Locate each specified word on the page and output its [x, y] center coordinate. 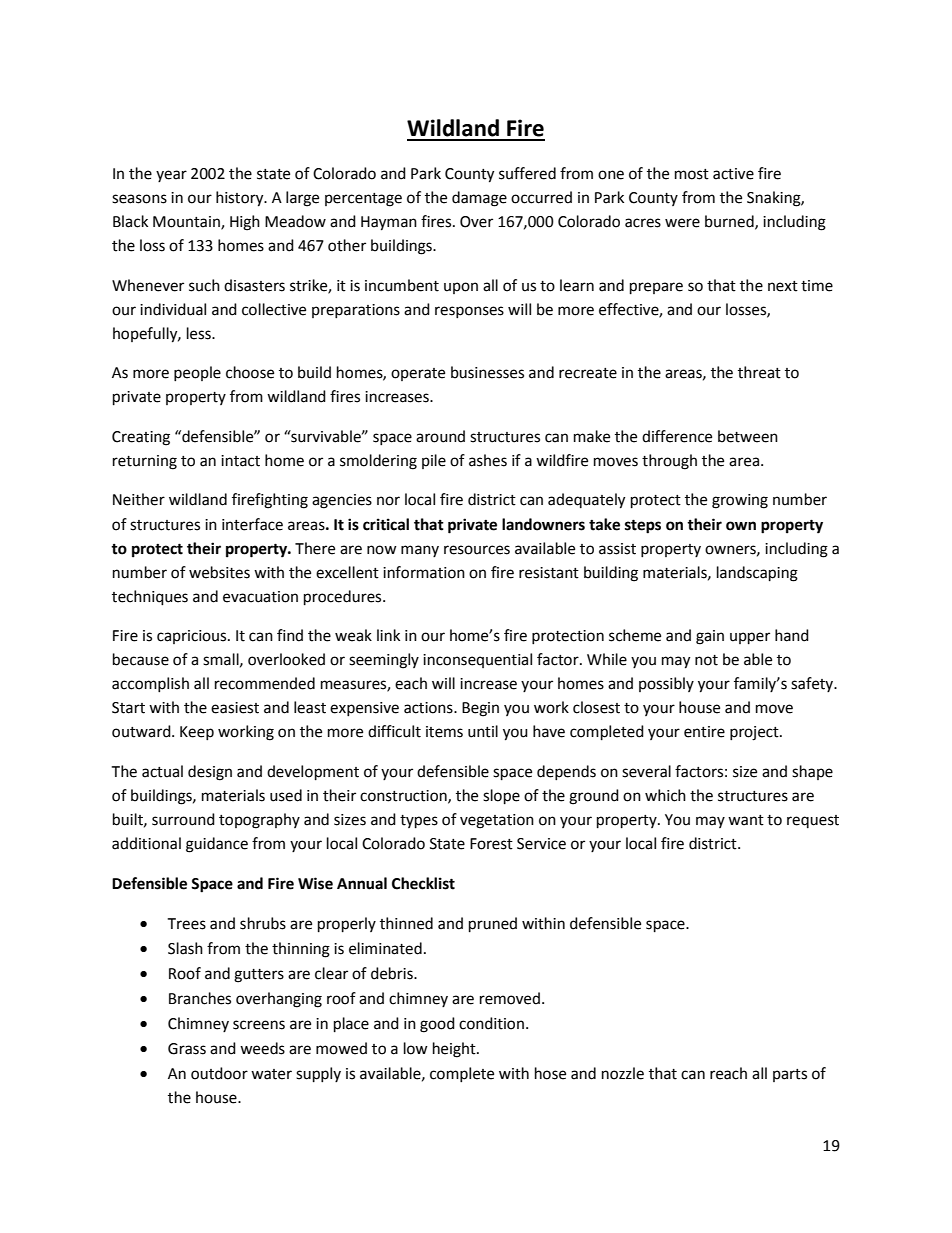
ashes [488, 460]
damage [479, 199]
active [733, 174]
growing [740, 501]
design [210, 773]
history [241, 199]
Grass [187, 1049]
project [755, 733]
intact [240, 461]
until [483, 731]
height [455, 1050]
